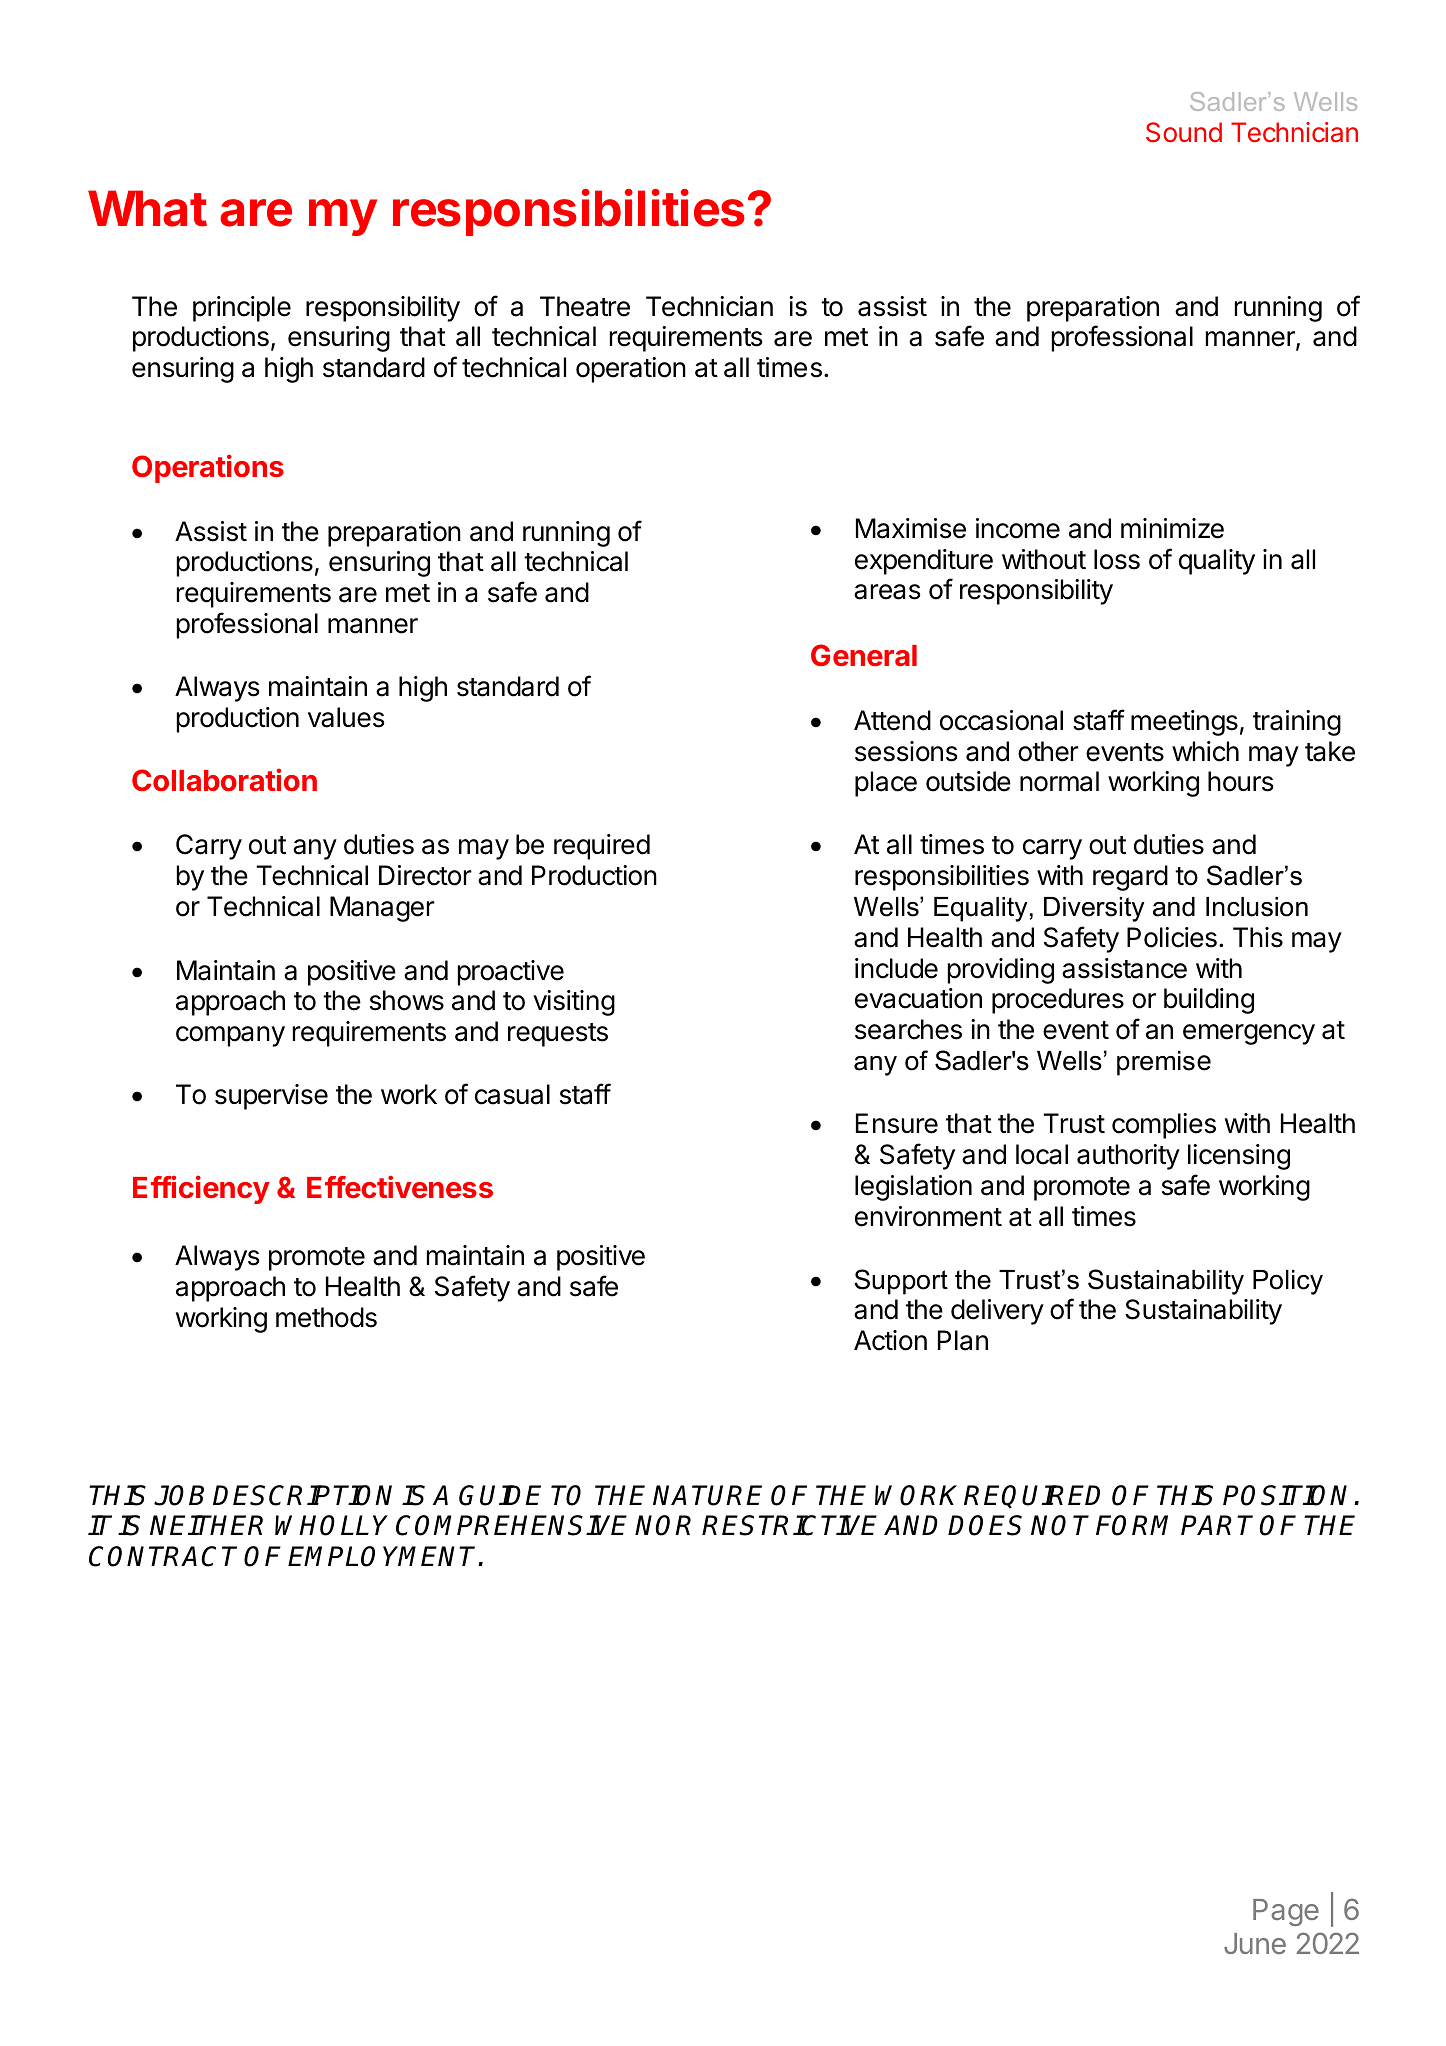 This screenshot has height=2046, width=1446. Describe the element at coordinates (1217, 1525) in the screenshot. I see `PART` at that location.
